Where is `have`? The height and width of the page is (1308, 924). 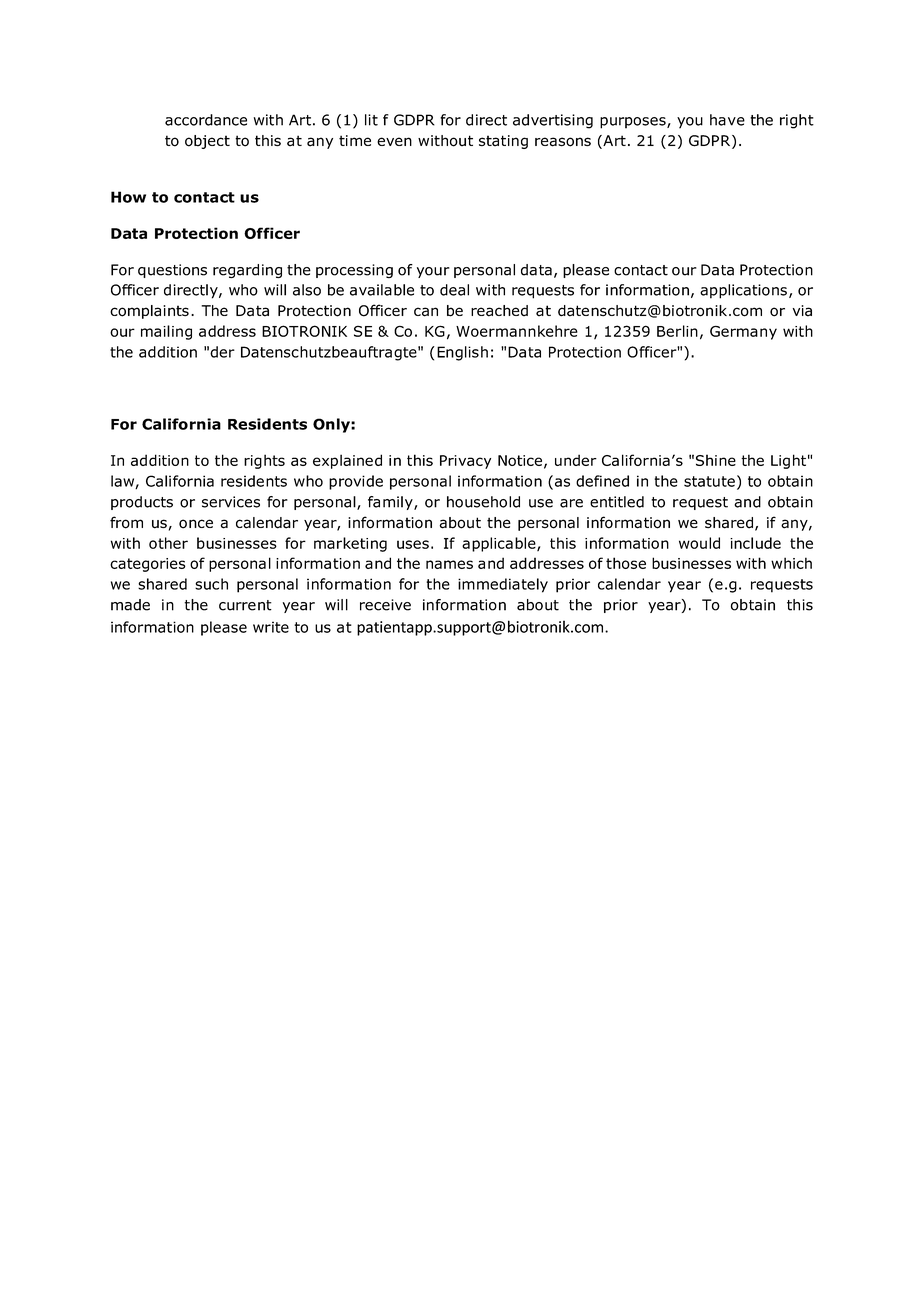 have is located at coordinates (727, 120).
